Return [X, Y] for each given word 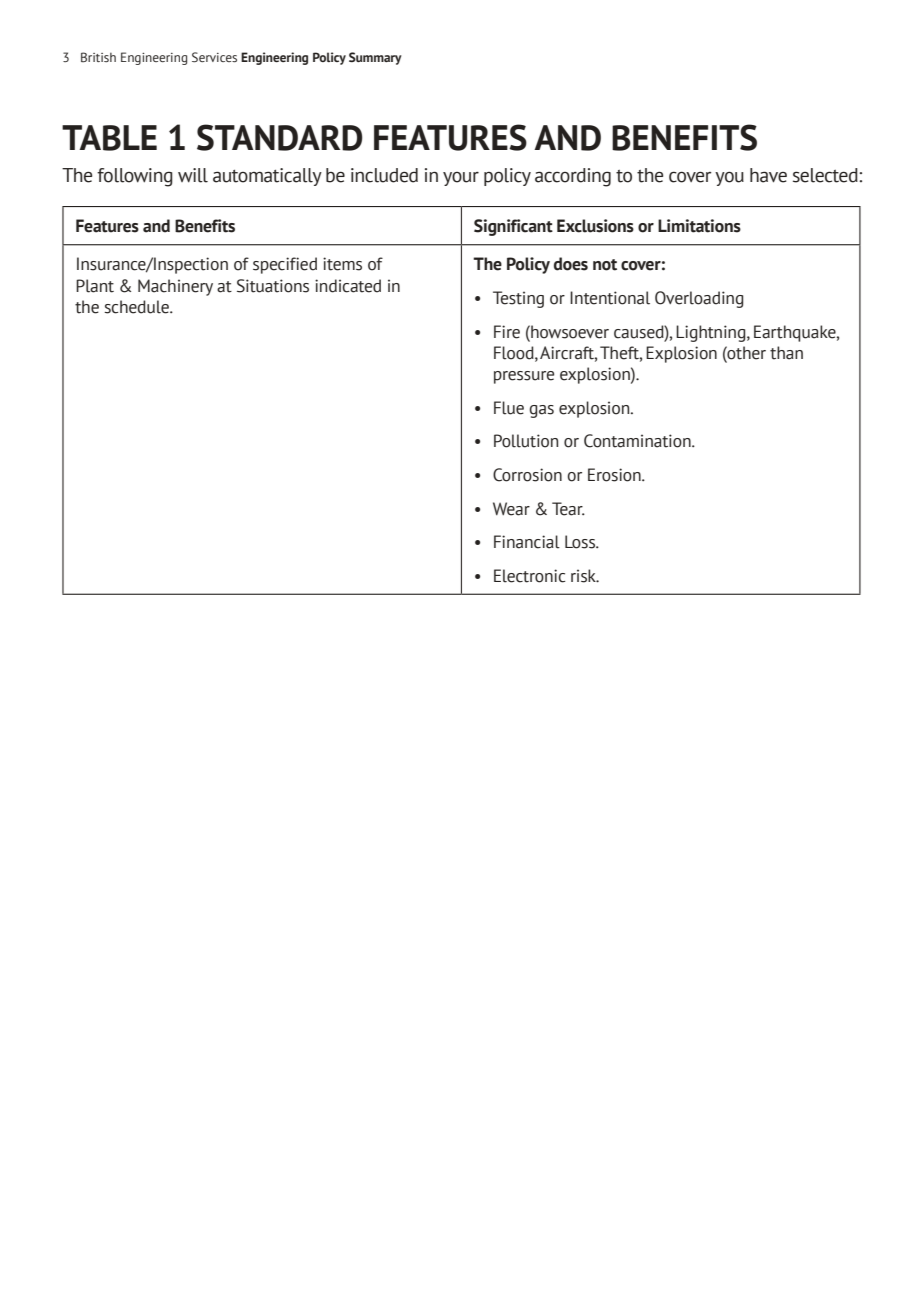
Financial [527, 542]
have [768, 175]
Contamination [638, 441]
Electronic [529, 576]
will [193, 175]
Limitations [699, 226]
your [461, 179]
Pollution [526, 441]
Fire [507, 332]
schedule [137, 307]
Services [214, 57]
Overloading [699, 299]
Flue [509, 408]
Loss [581, 542]
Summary [375, 58]
